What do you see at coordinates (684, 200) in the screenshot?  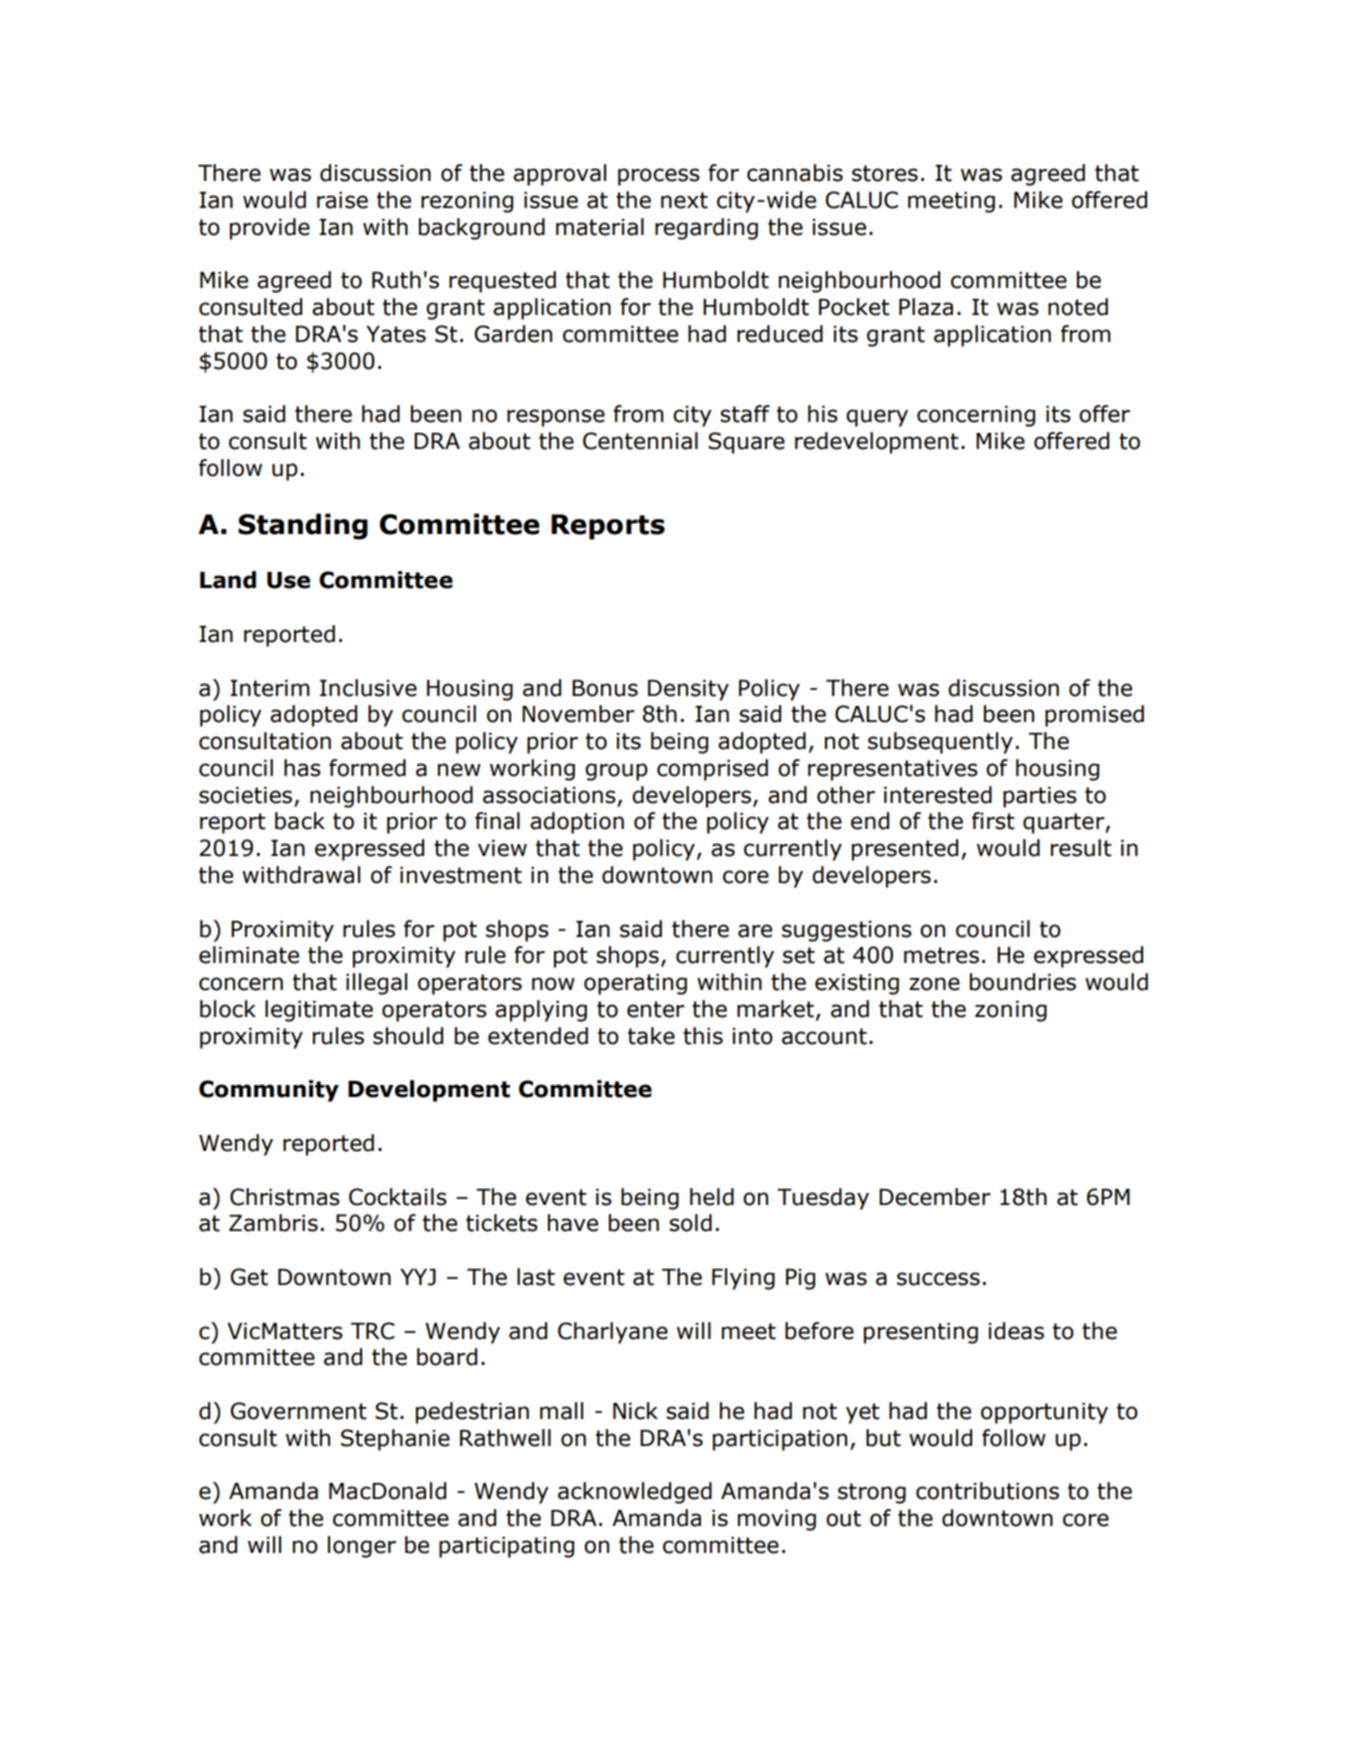 I see `next` at bounding box center [684, 200].
